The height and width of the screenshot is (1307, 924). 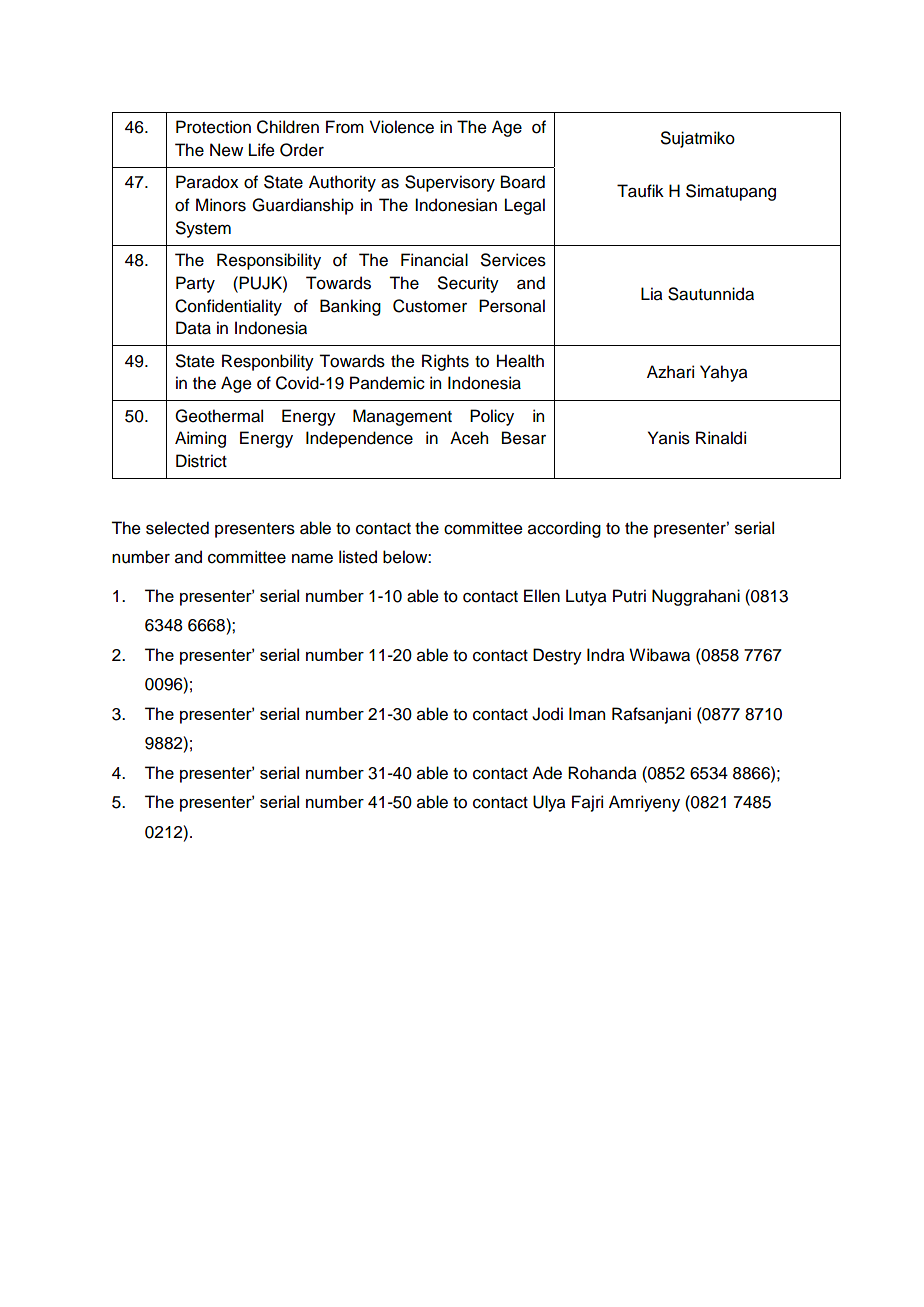 What do you see at coordinates (226, 150) in the screenshot?
I see `New` at bounding box center [226, 150].
